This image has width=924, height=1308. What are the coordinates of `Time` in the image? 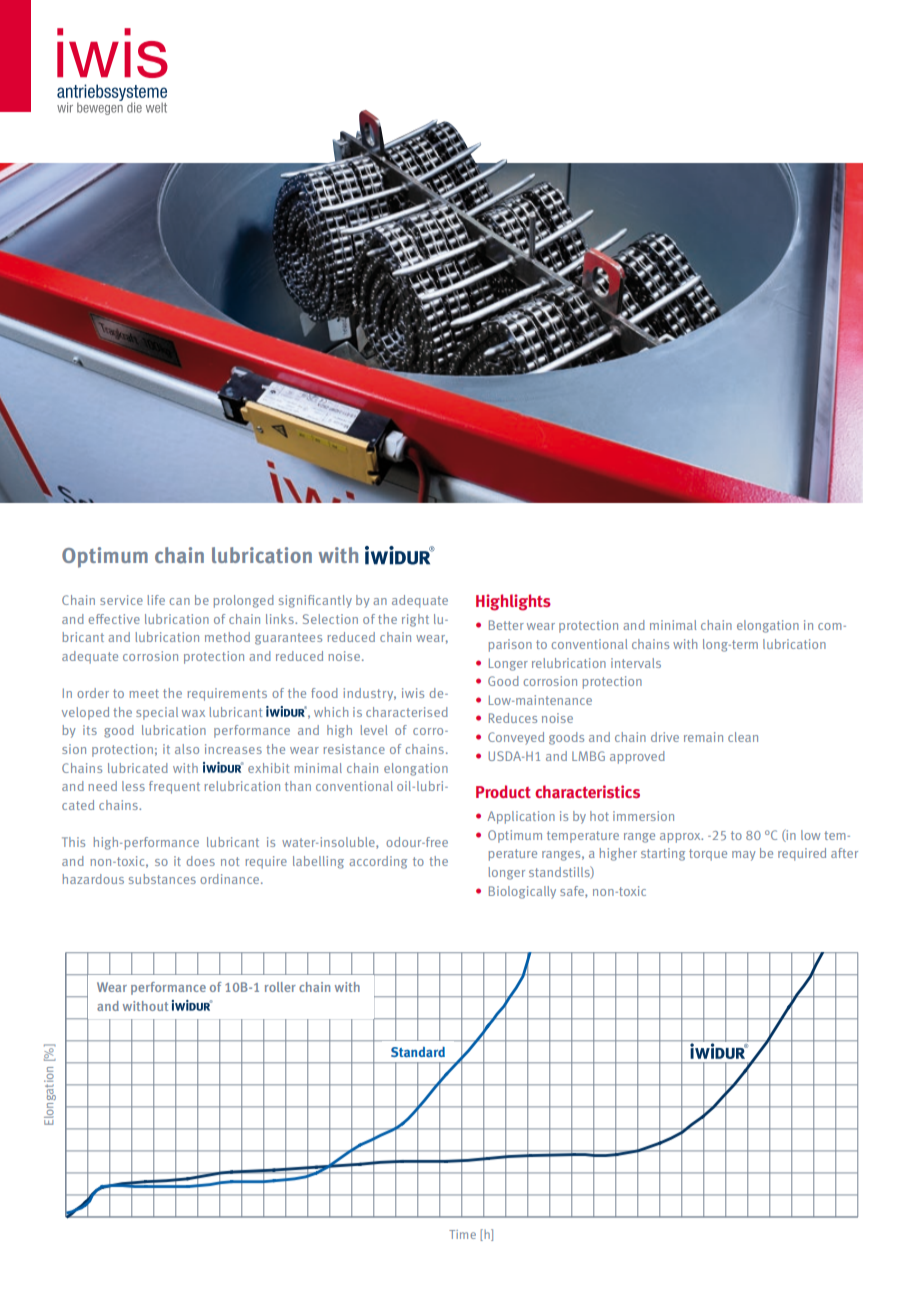 It's located at (462, 1234).
